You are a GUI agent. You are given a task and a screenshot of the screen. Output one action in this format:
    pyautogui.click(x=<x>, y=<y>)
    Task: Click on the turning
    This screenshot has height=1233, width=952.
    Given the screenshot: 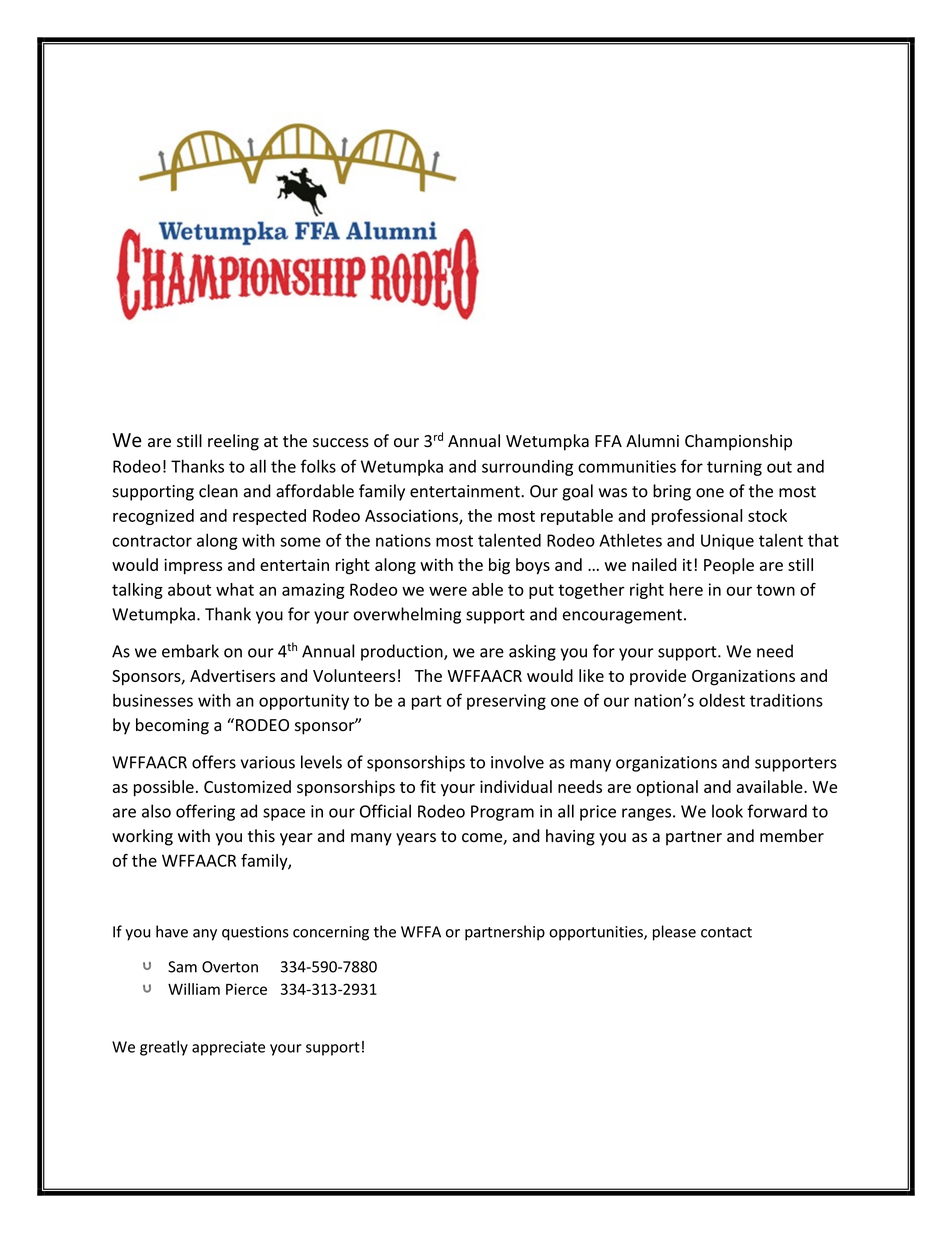 What is the action you would take?
    pyautogui.click(x=734, y=468)
